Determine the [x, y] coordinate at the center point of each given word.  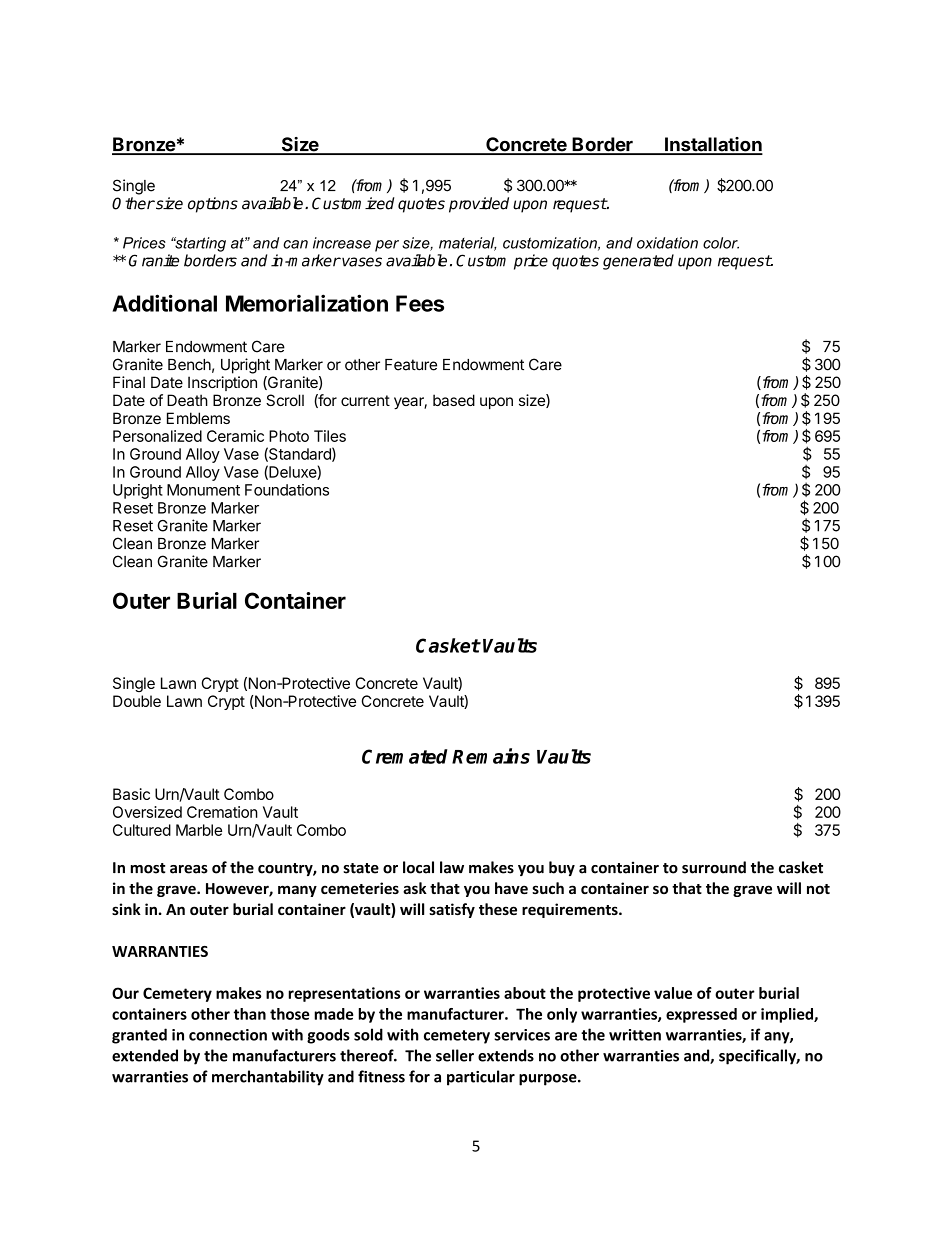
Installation [713, 145]
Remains [491, 756]
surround [714, 867]
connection [228, 1035]
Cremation [222, 812]
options [213, 205]
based [454, 400]
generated [638, 262]
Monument [203, 490]
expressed [701, 1015]
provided [479, 205]
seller [455, 1055]
